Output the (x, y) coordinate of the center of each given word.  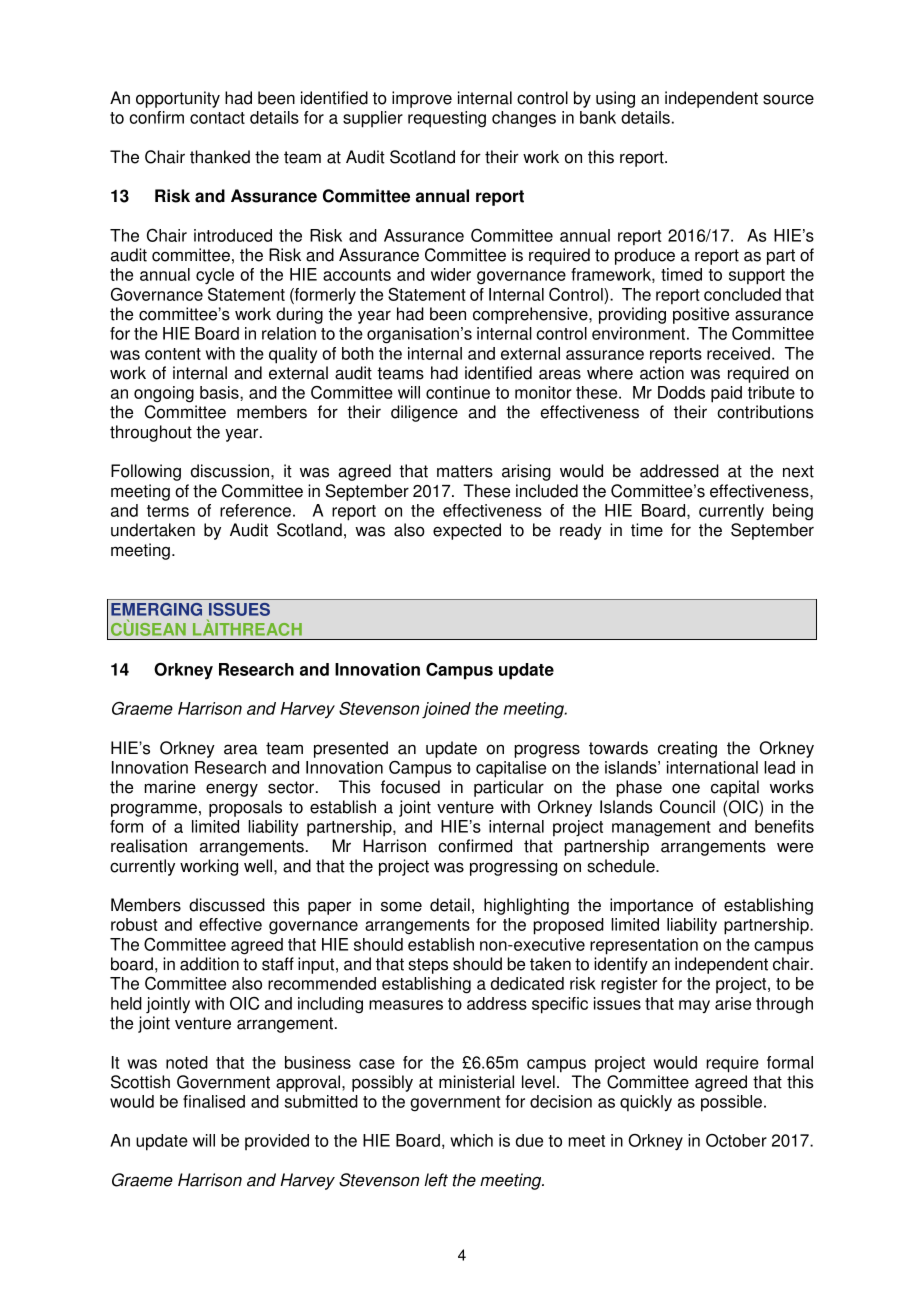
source (788, 99)
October (736, 1140)
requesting (447, 119)
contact (217, 118)
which (471, 1140)
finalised (214, 1101)
